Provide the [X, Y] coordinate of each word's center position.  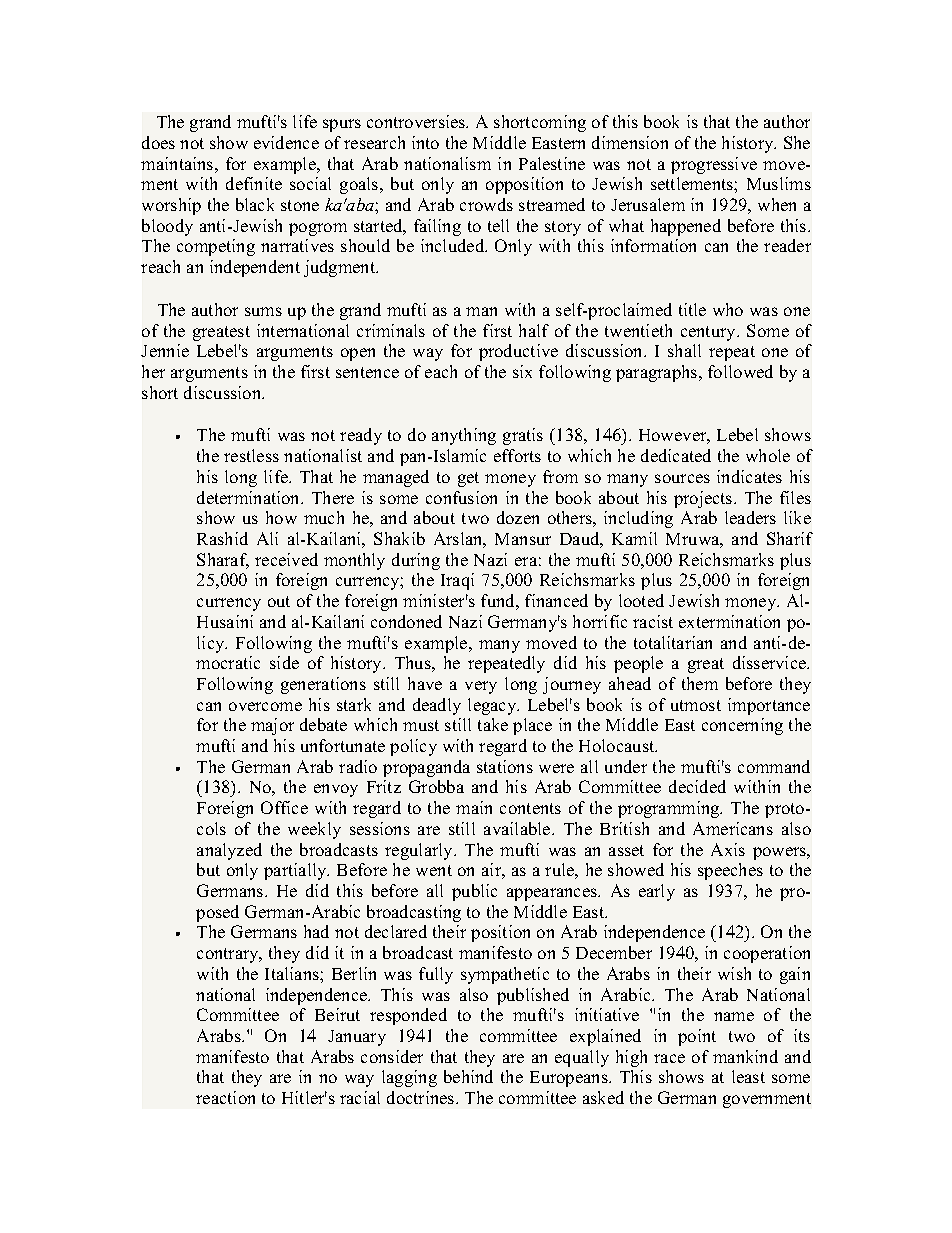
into [425, 142]
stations [505, 766]
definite [254, 183]
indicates [749, 476]
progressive [714, 165]
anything [464, 436]
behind [468, 1076]
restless [251, 455]
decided [697, 786]
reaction [225, 1097]
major [272, 726]
